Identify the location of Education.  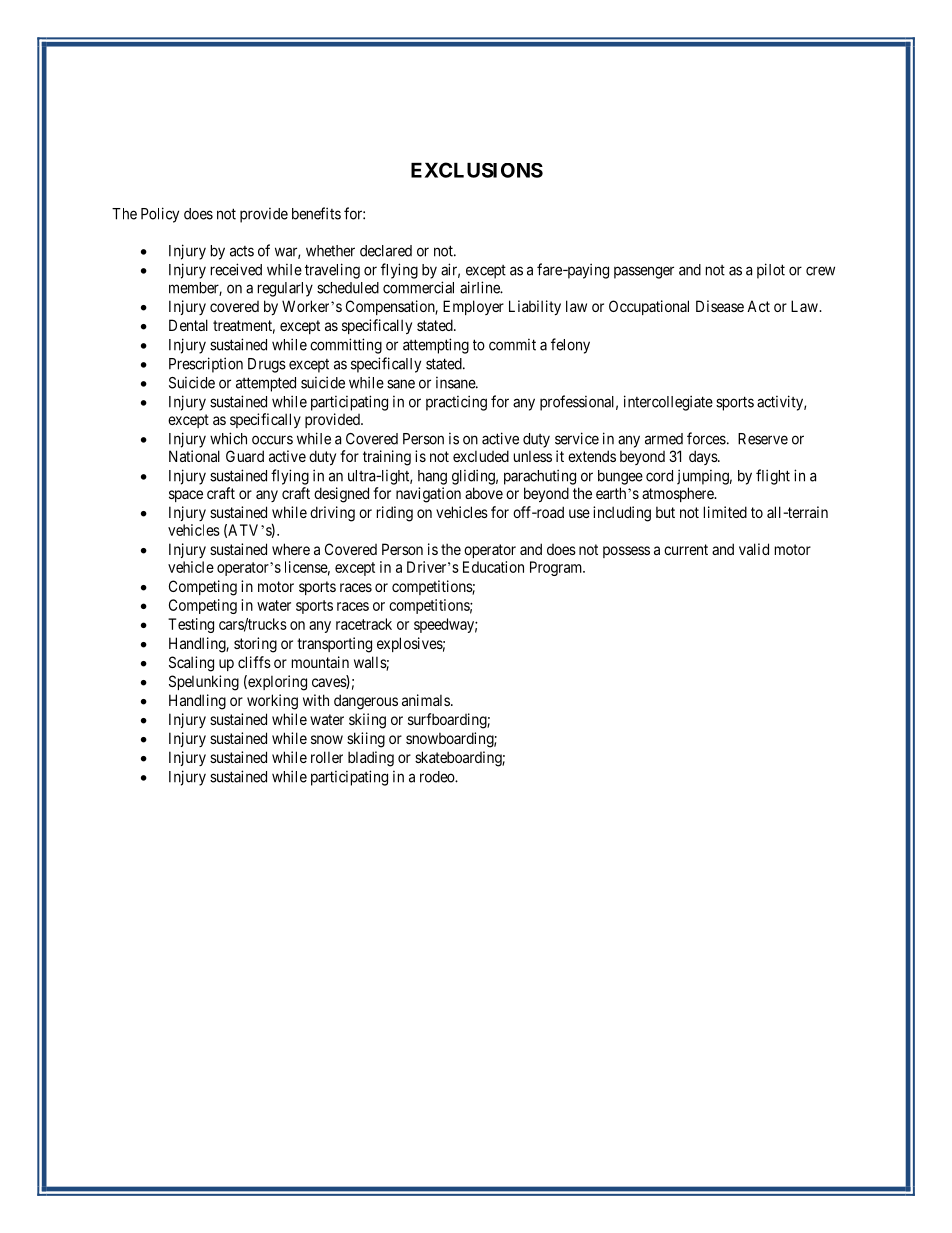
(493, 567).
